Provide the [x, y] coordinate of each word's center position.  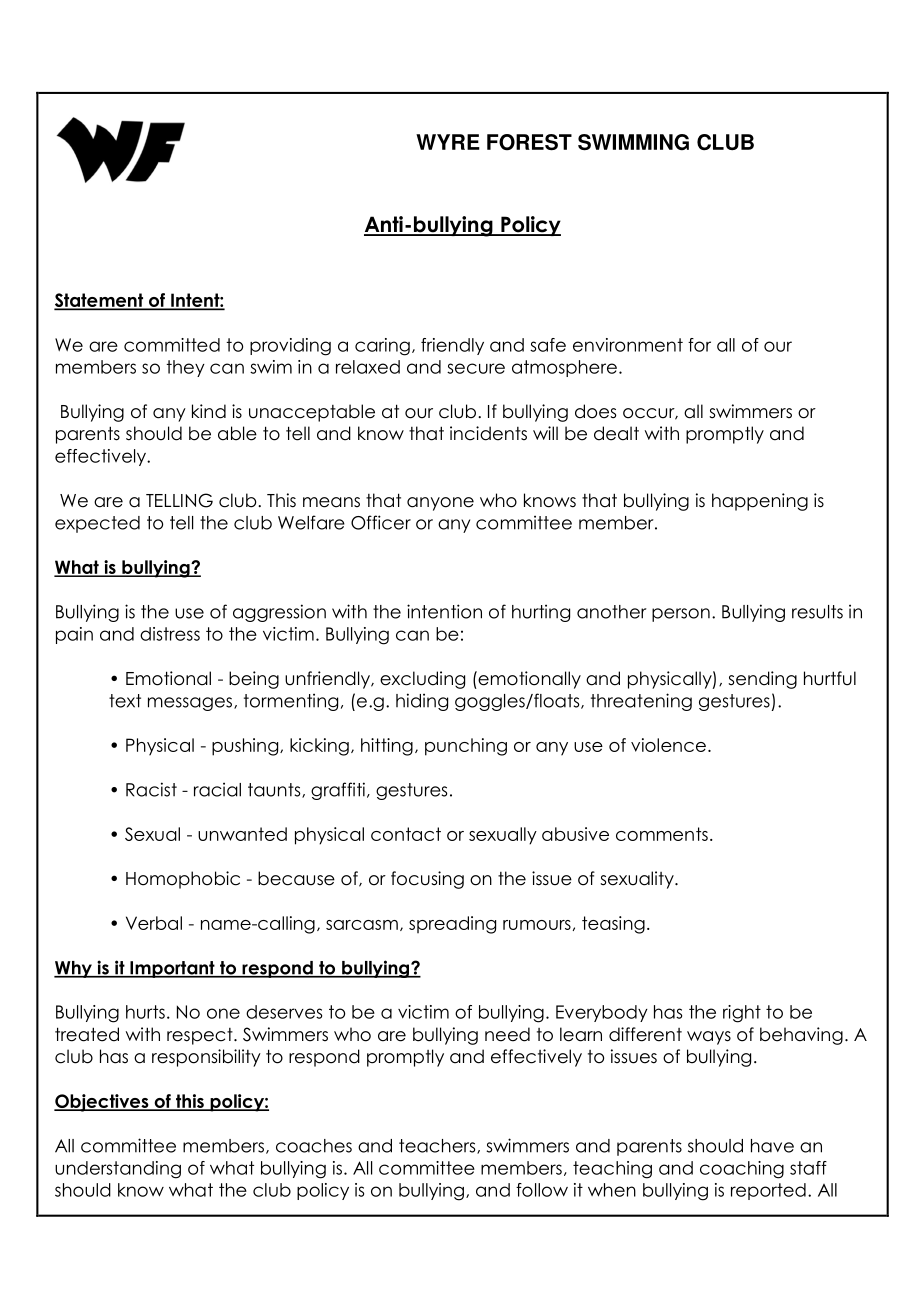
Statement [100, 301]
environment [628, 345]
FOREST [529, 142]
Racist [151, 789]
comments [662, 834]
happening [760, 502]
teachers [438, 1146]
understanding [118, 1170]
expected [97, 524]
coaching [742, 1170]
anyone [440, 504]
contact [406, 834]
